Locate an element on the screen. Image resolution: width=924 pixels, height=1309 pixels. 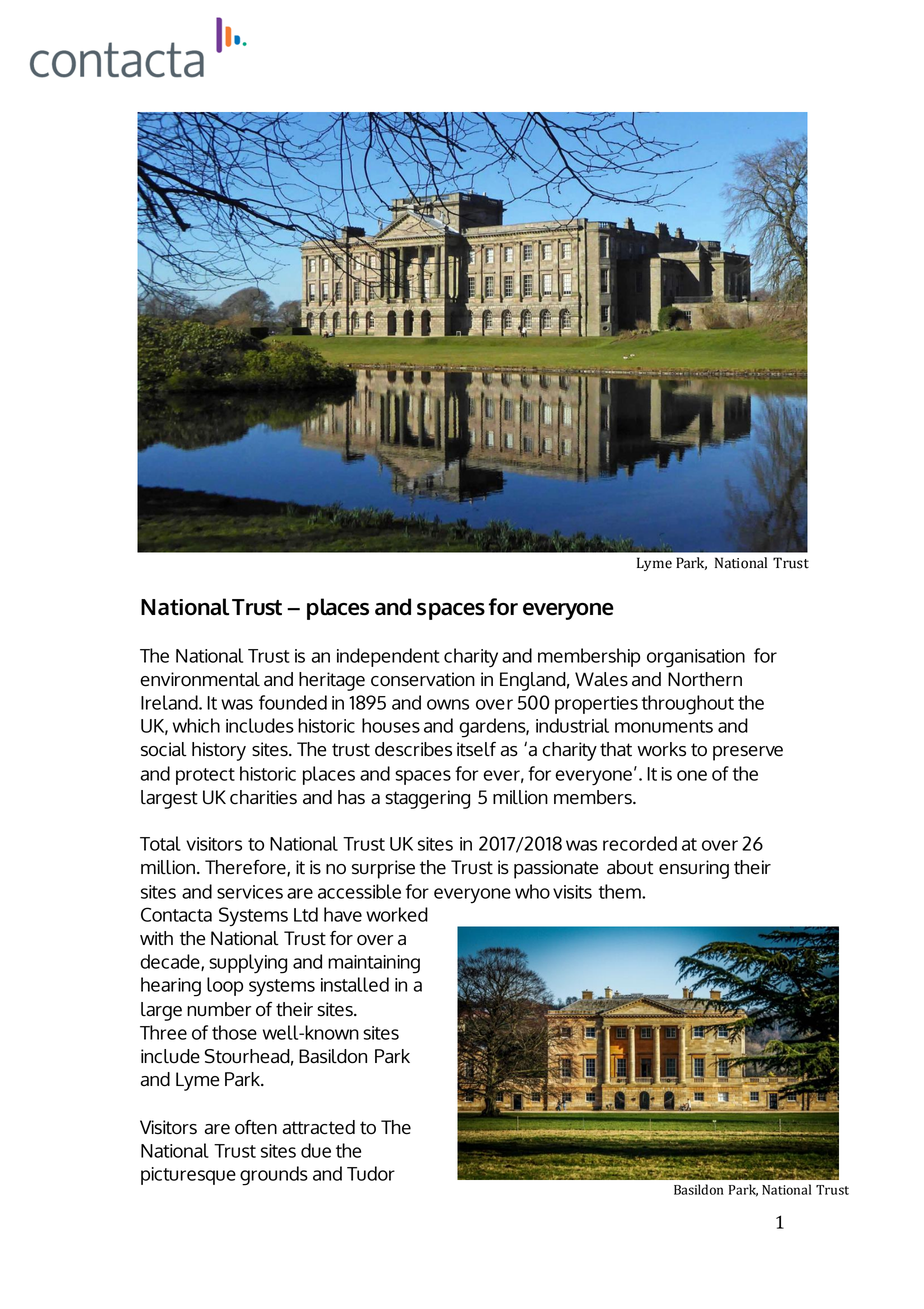
conservation is located at coordinates (423, 679).
